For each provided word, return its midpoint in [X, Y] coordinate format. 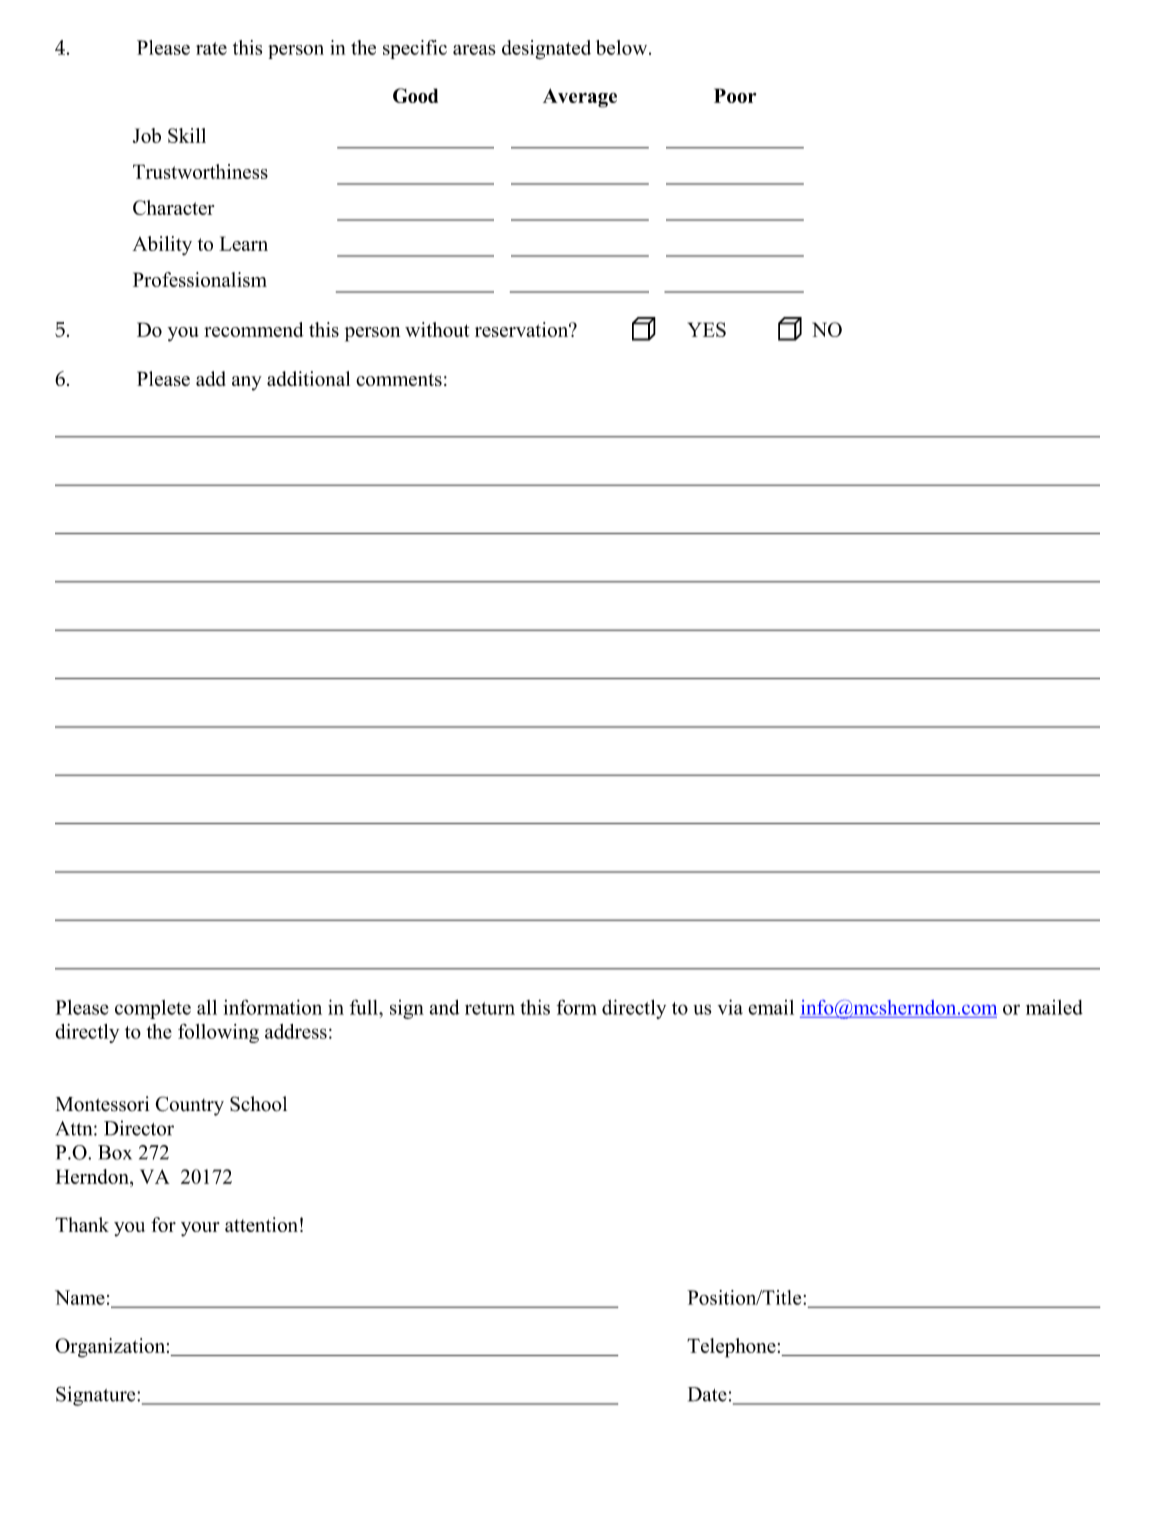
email [771, 1007]
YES [707, 329]
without [437, 329]
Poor [735, 95]
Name [80, 1297]
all [207, 1007]
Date [707, 1394]
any [247, 383]
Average [580, 98]
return [490, 1008]
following [218, 1033]
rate [211, 48]
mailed [1054, 1007]
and [444, 1007]
